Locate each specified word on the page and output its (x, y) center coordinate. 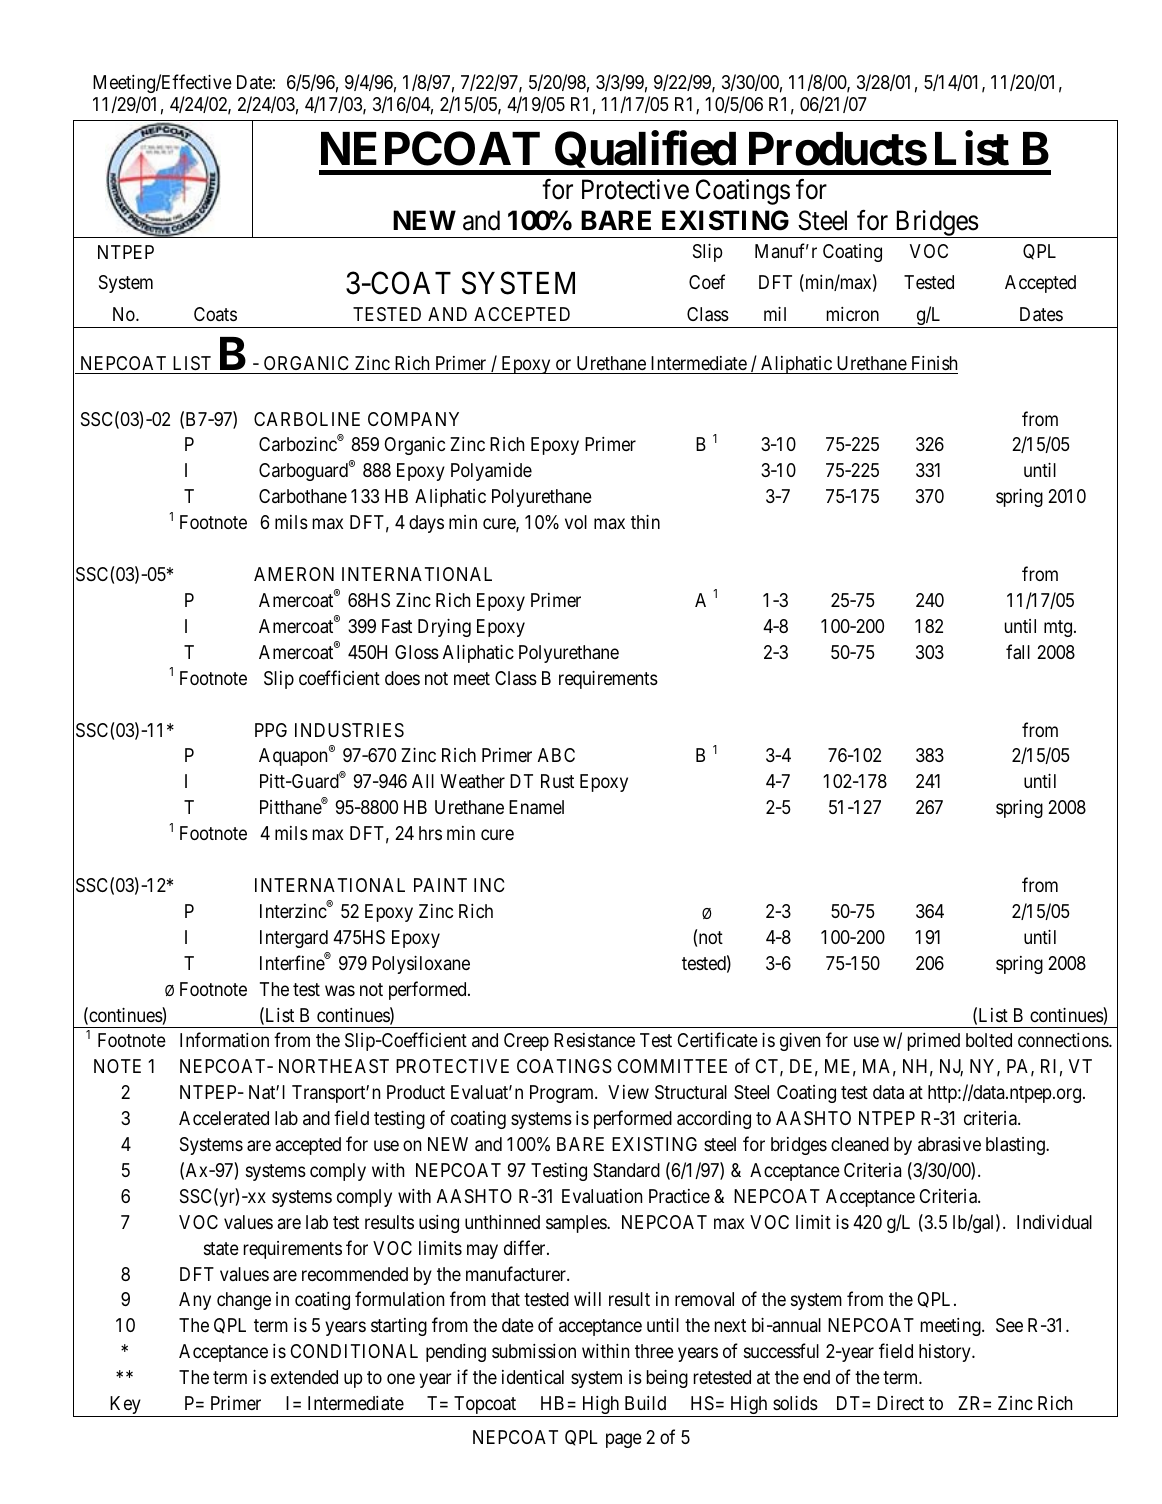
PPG (271, 730)
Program (563, 1094)
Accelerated (224, 1118)
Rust (557, 781)
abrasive (949, 1144)
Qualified (644, 153)
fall (1018, 652)
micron (853, 314)
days (426, 524)
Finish (933, 365)
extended (304, 1377)
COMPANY (413, 419)
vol (576, 522)
